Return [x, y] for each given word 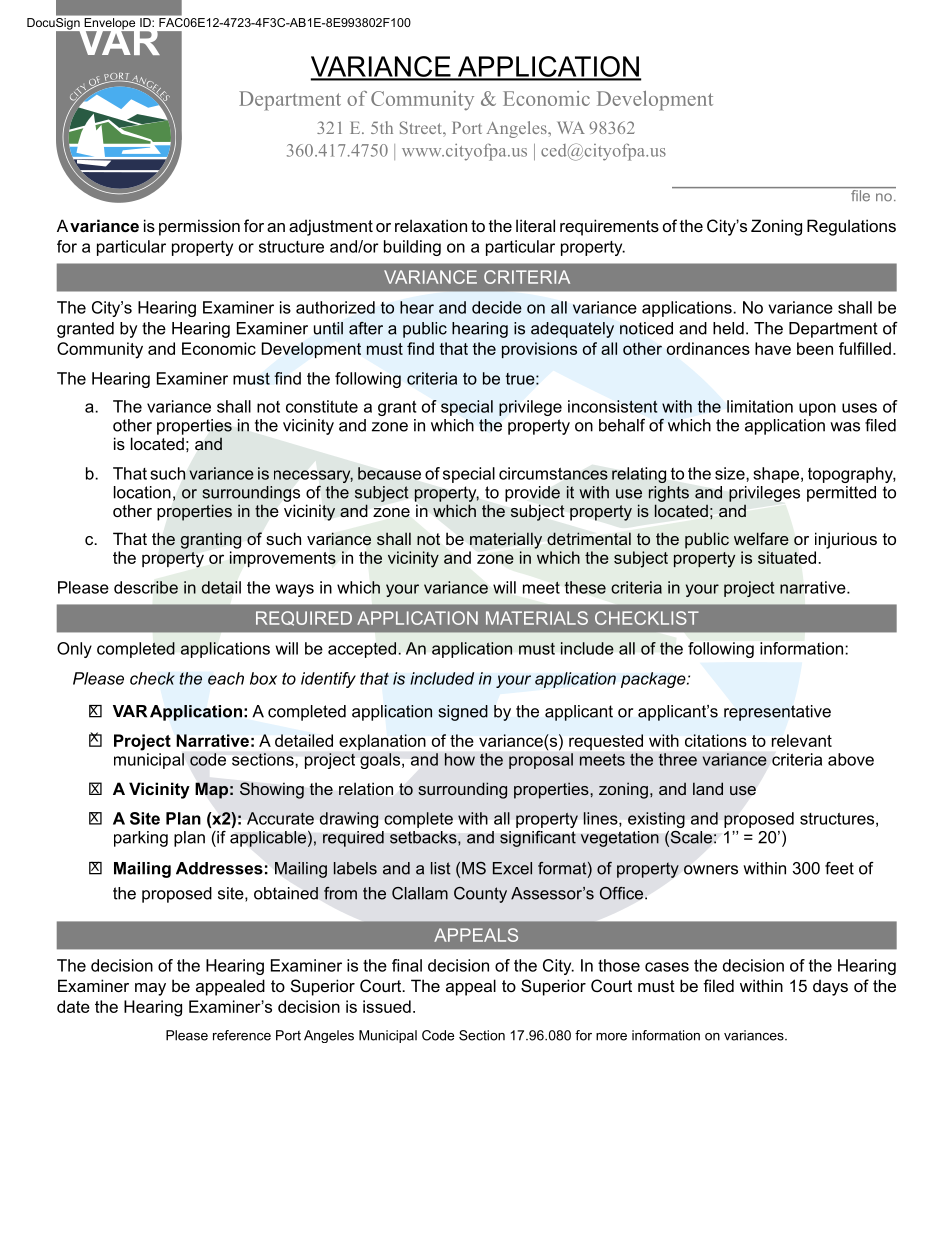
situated [787, 557]
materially [506, 540]
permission [199, 227]
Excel [512, 868]
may [150, 989]
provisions [539, 350]
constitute [322, 406]
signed [463, 713]
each [226, 678]
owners [711, 870]
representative [777, 713]
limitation [760, 406]
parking [141, 839]
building [412, 248]
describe [146, 587]
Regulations [851, 227]
